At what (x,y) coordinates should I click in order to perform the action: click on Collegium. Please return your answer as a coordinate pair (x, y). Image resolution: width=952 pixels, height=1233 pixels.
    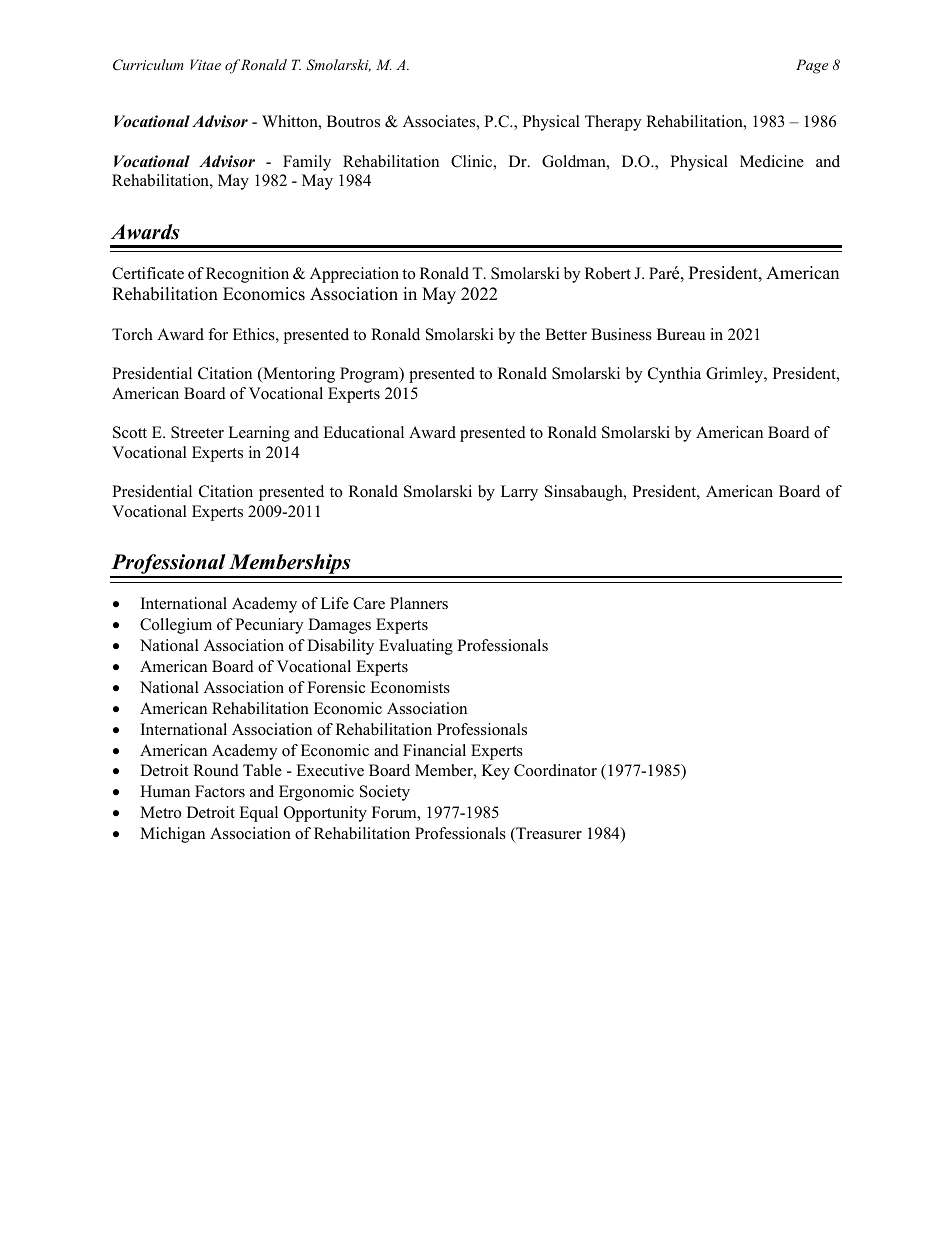
    Looking at the image, I should click on (176, 626).
